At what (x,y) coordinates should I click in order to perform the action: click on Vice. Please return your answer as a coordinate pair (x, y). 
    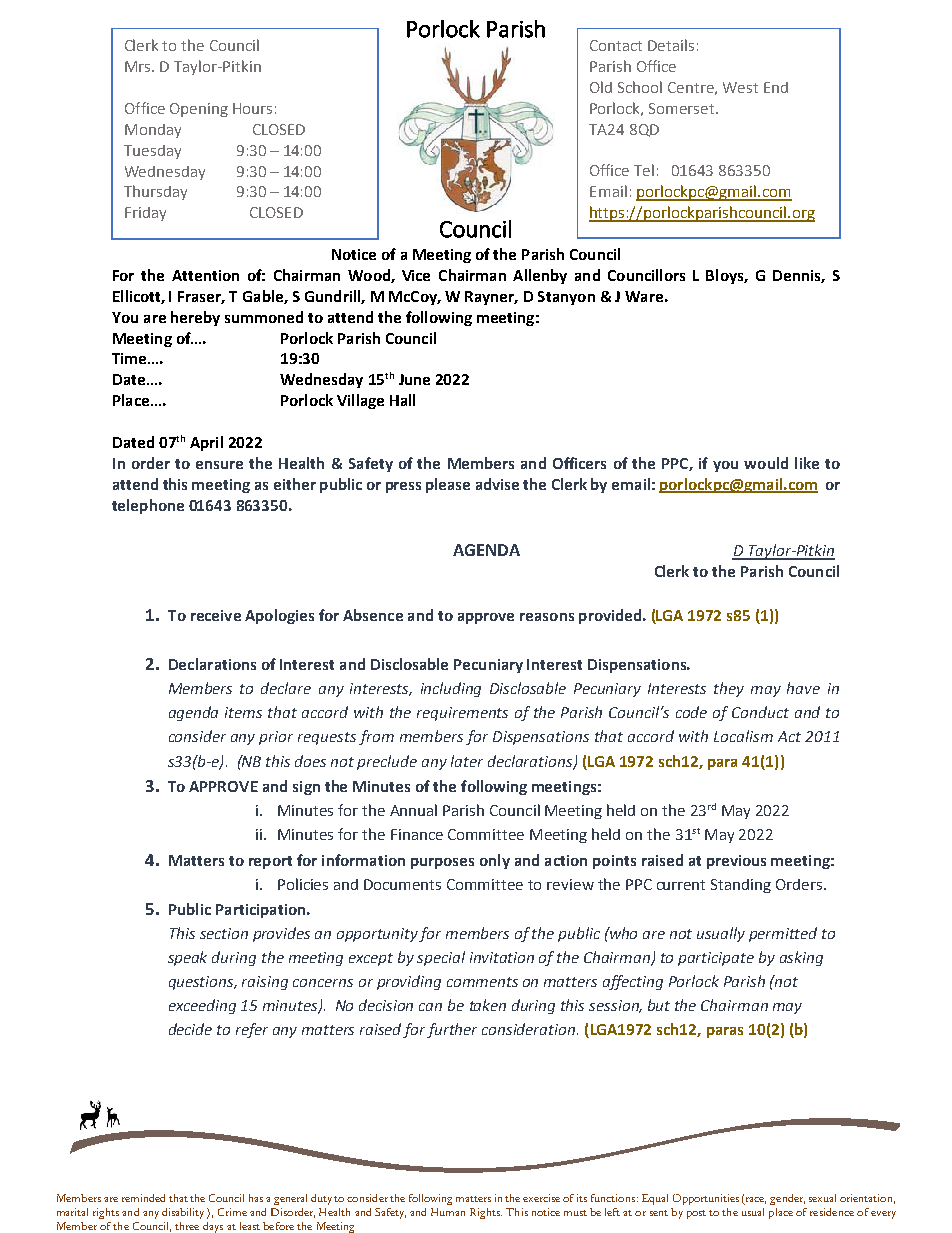
    Looking at the image, I should click on (416, 275).
